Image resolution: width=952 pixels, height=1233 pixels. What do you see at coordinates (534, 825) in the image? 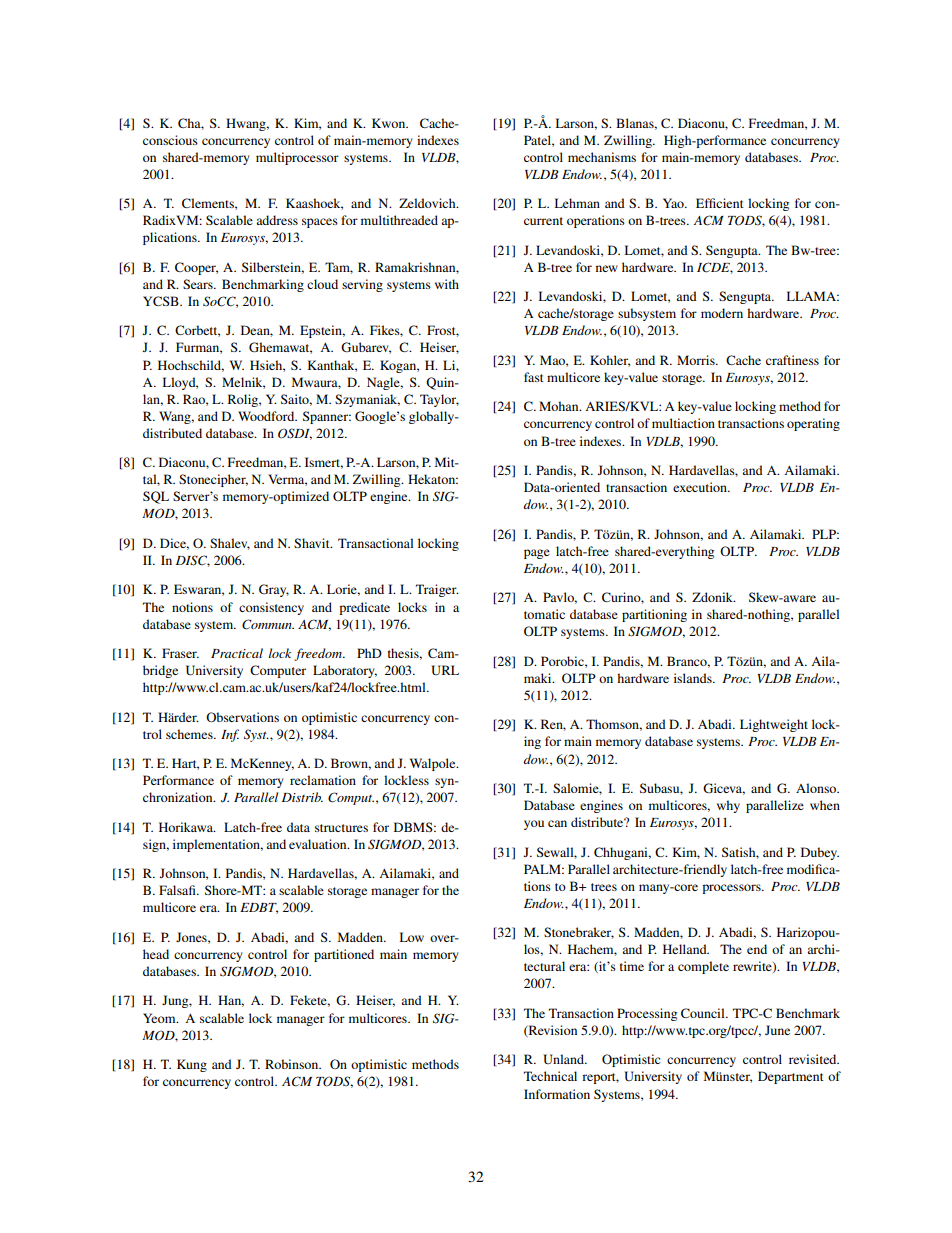
I see `you` at bounding box center [534, 825].
